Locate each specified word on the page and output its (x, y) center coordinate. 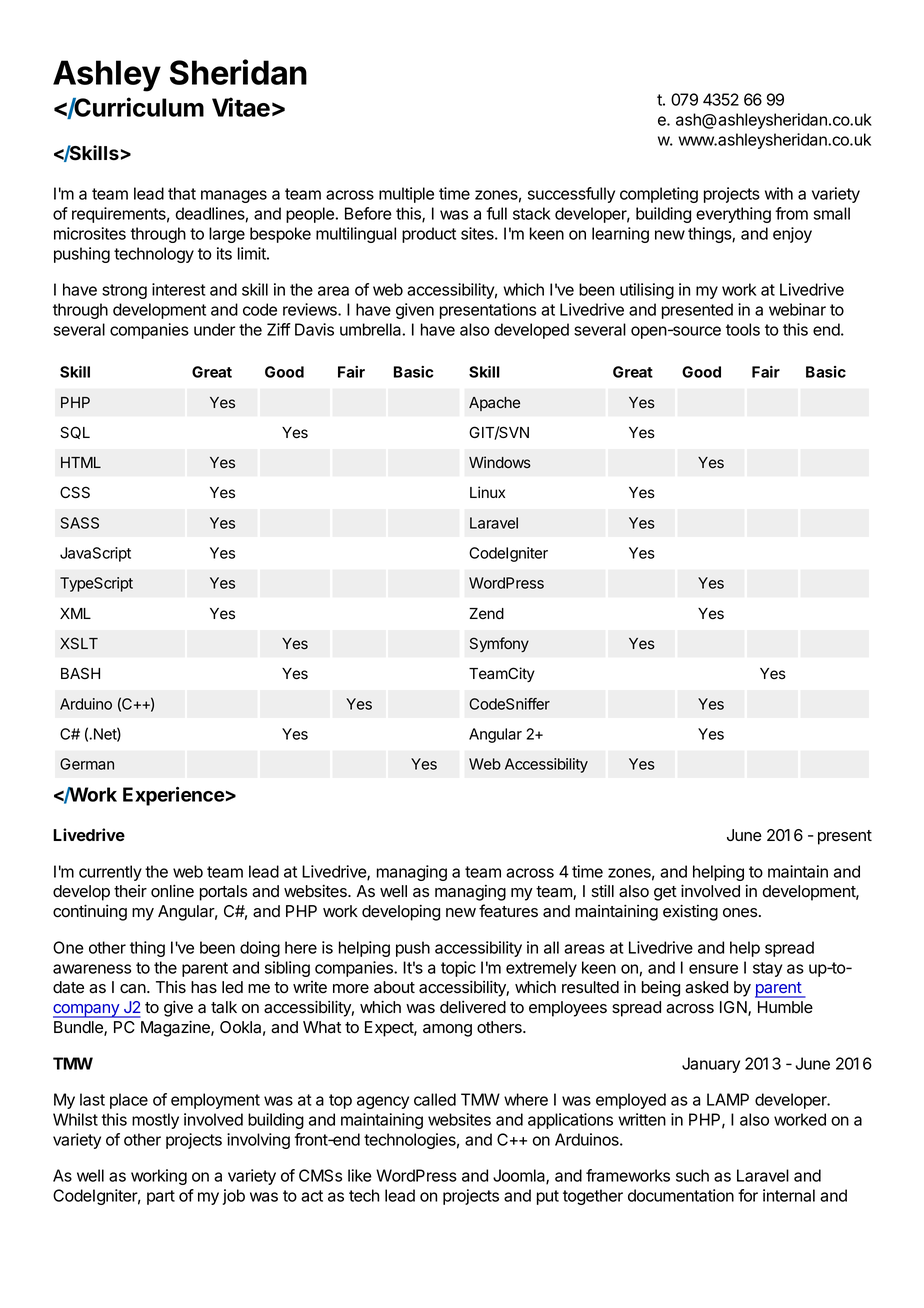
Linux (487, 492)
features (508, 911)
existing (690, 912)
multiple (406, 195)
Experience (173, 796)
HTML (81, 462)
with (779, 193)
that (182, 193)
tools (743, 329)
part (161, 1197)
